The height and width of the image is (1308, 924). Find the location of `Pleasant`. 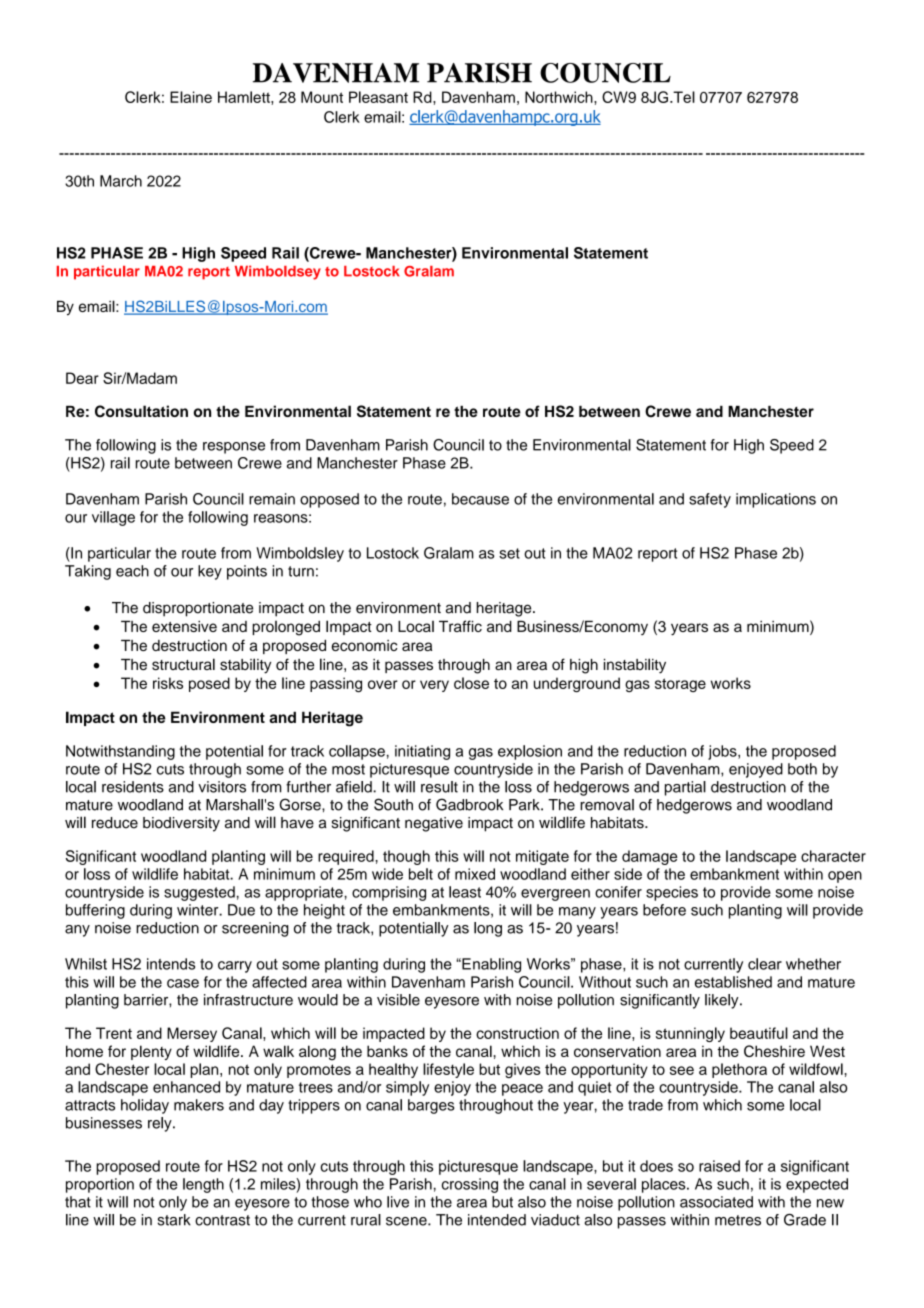

Pleasant is located at coordinates (378, 97).
